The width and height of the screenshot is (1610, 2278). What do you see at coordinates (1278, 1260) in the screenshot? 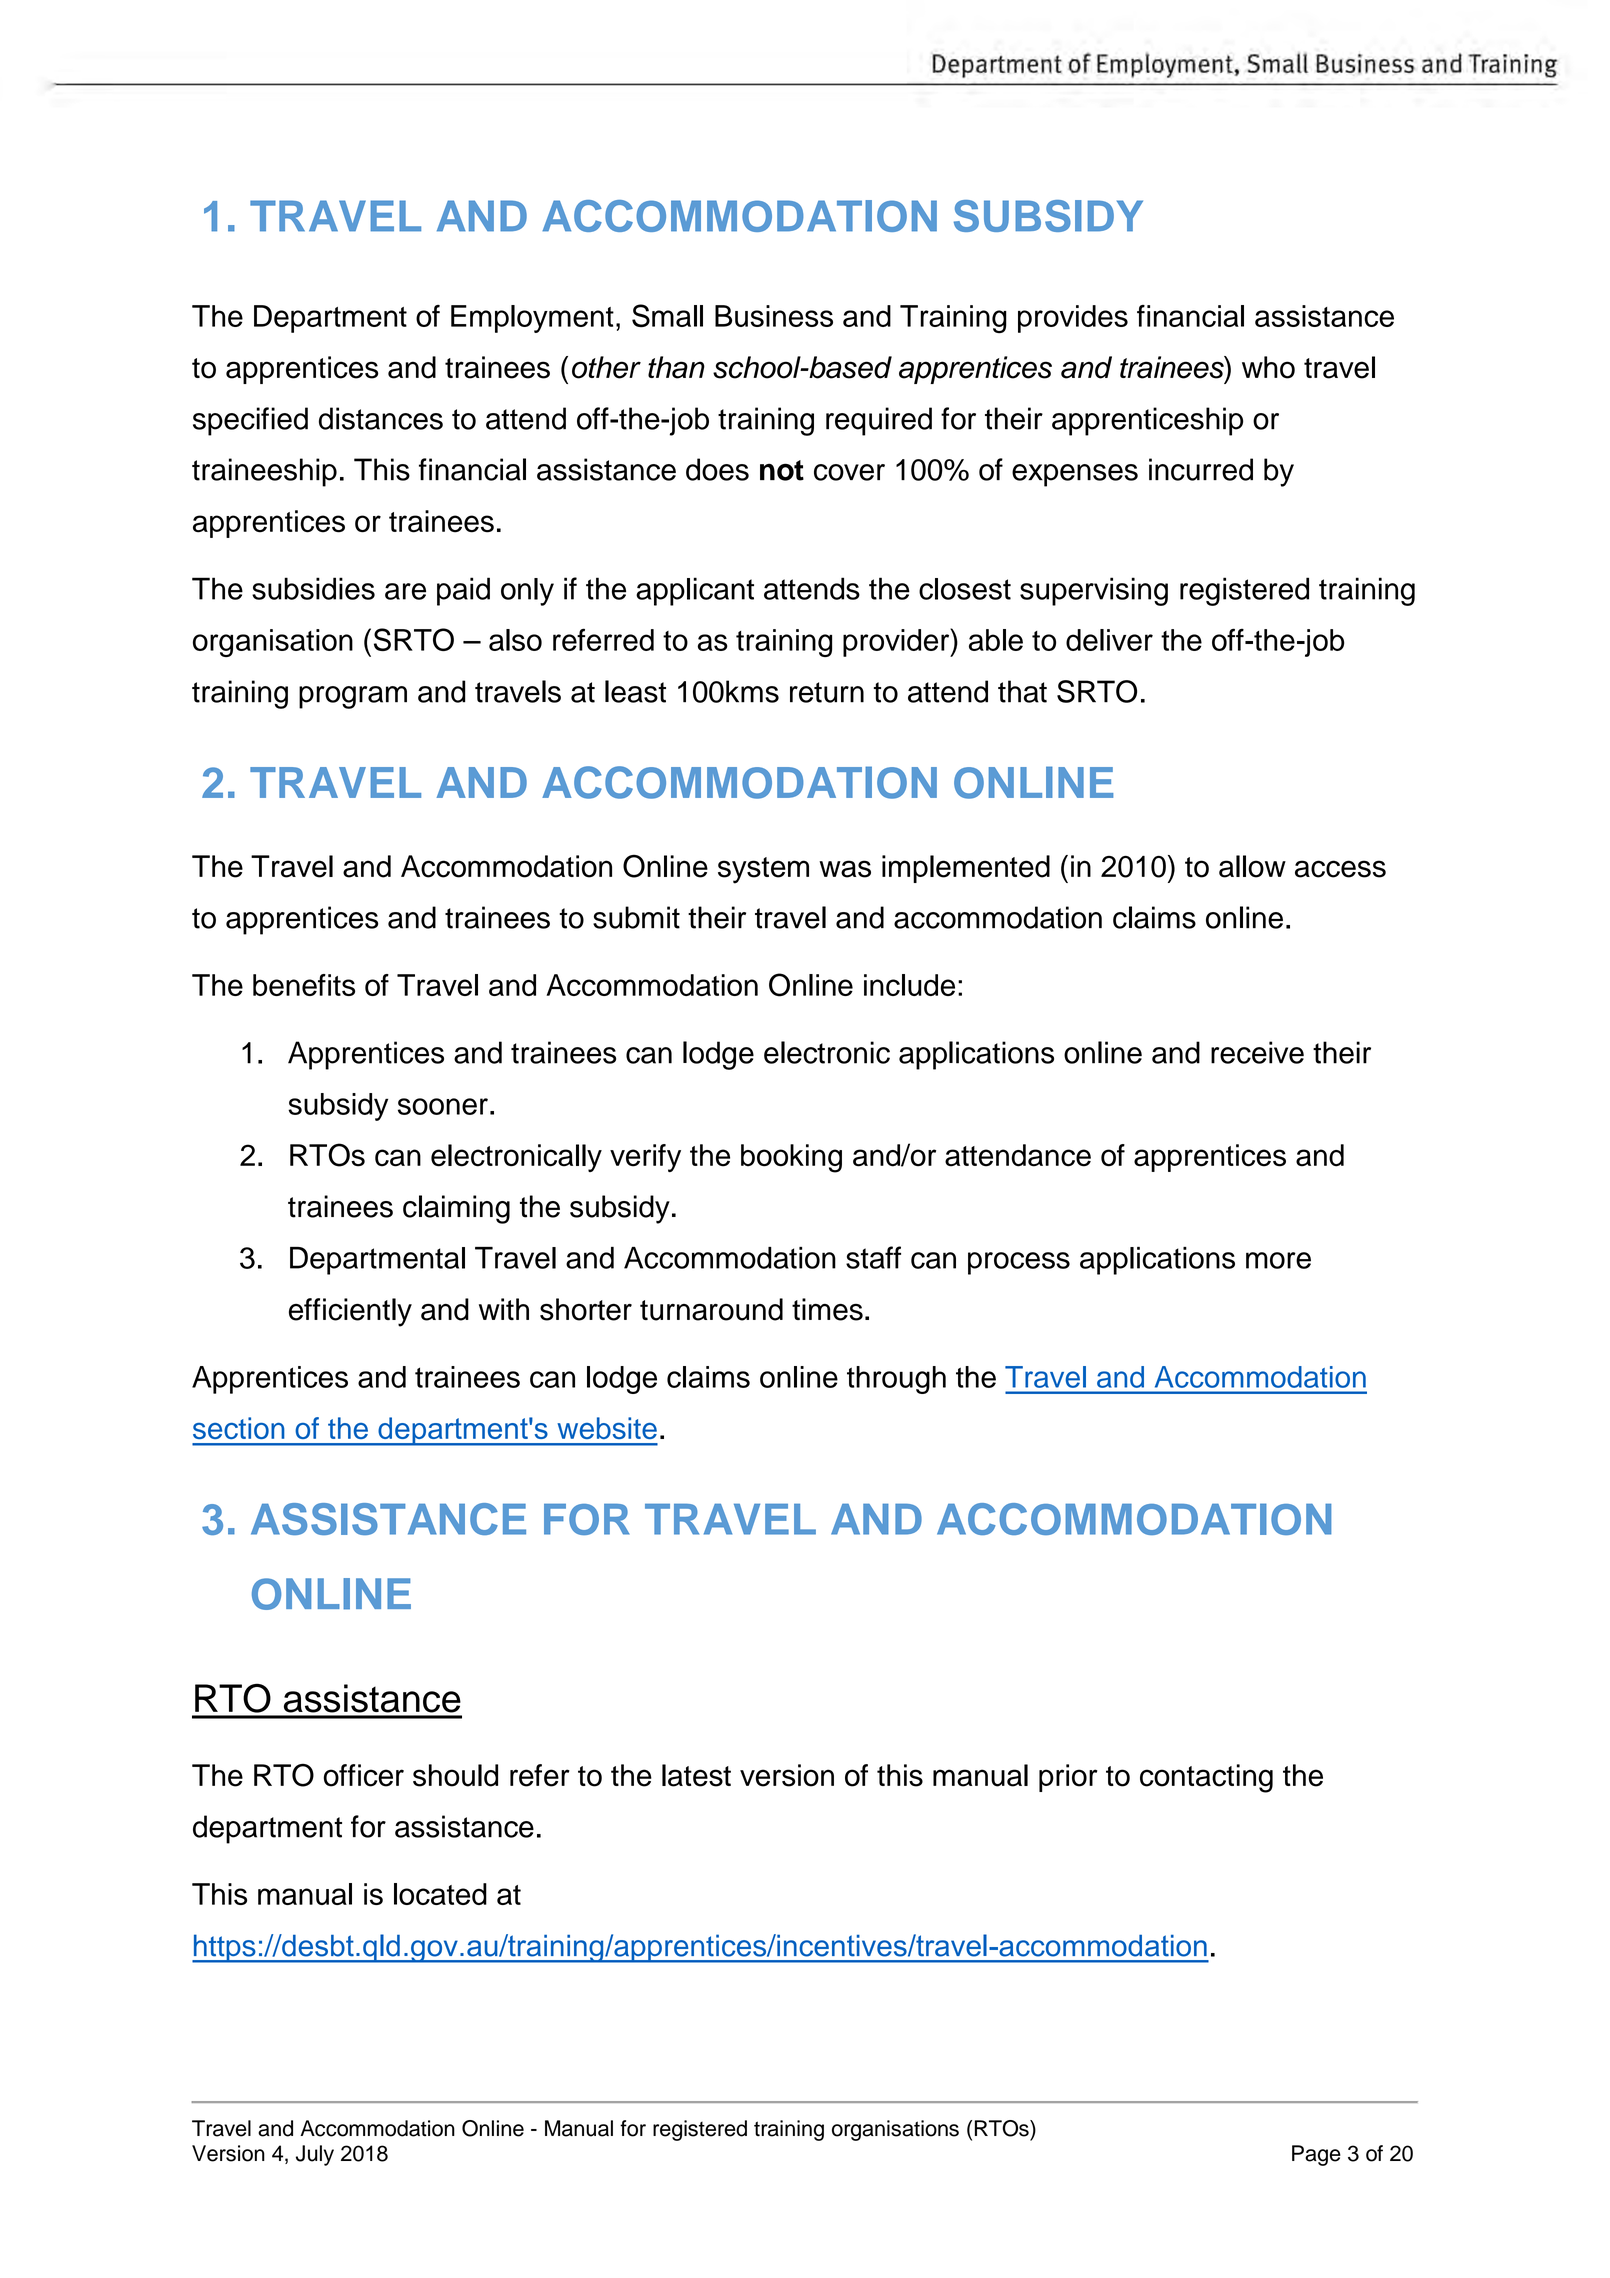
I see `more` at bounding box center [1278, 1260].
